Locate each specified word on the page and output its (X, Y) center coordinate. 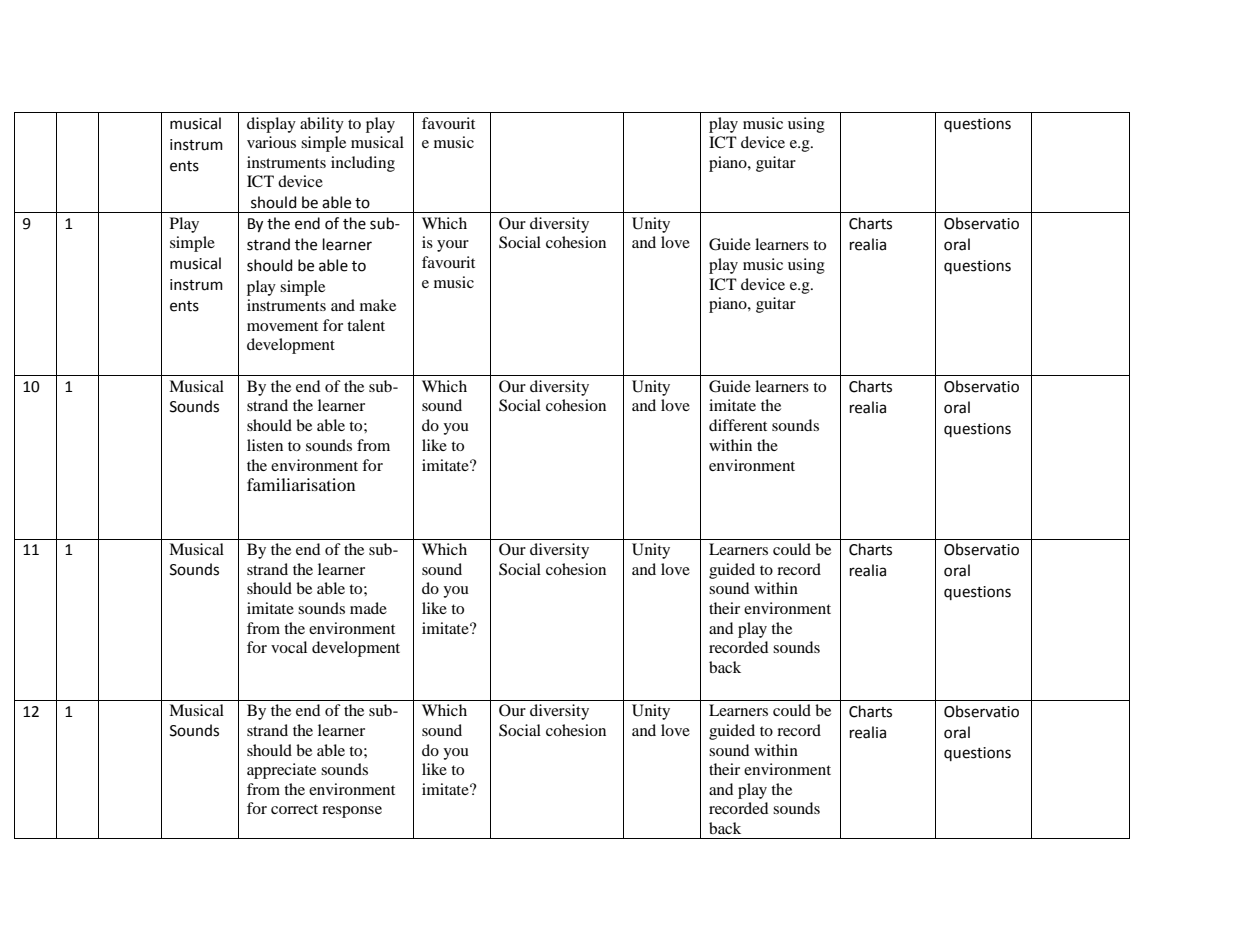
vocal (289, 647)
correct (294, 809)
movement (282, 326)
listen (265, 445)
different (738, 425)
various (271, 142)
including (363, 164)
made (368, 608)
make (378, 305)
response (352, 812)
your (453, 246)
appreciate (281, 771)
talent (366, 325)
